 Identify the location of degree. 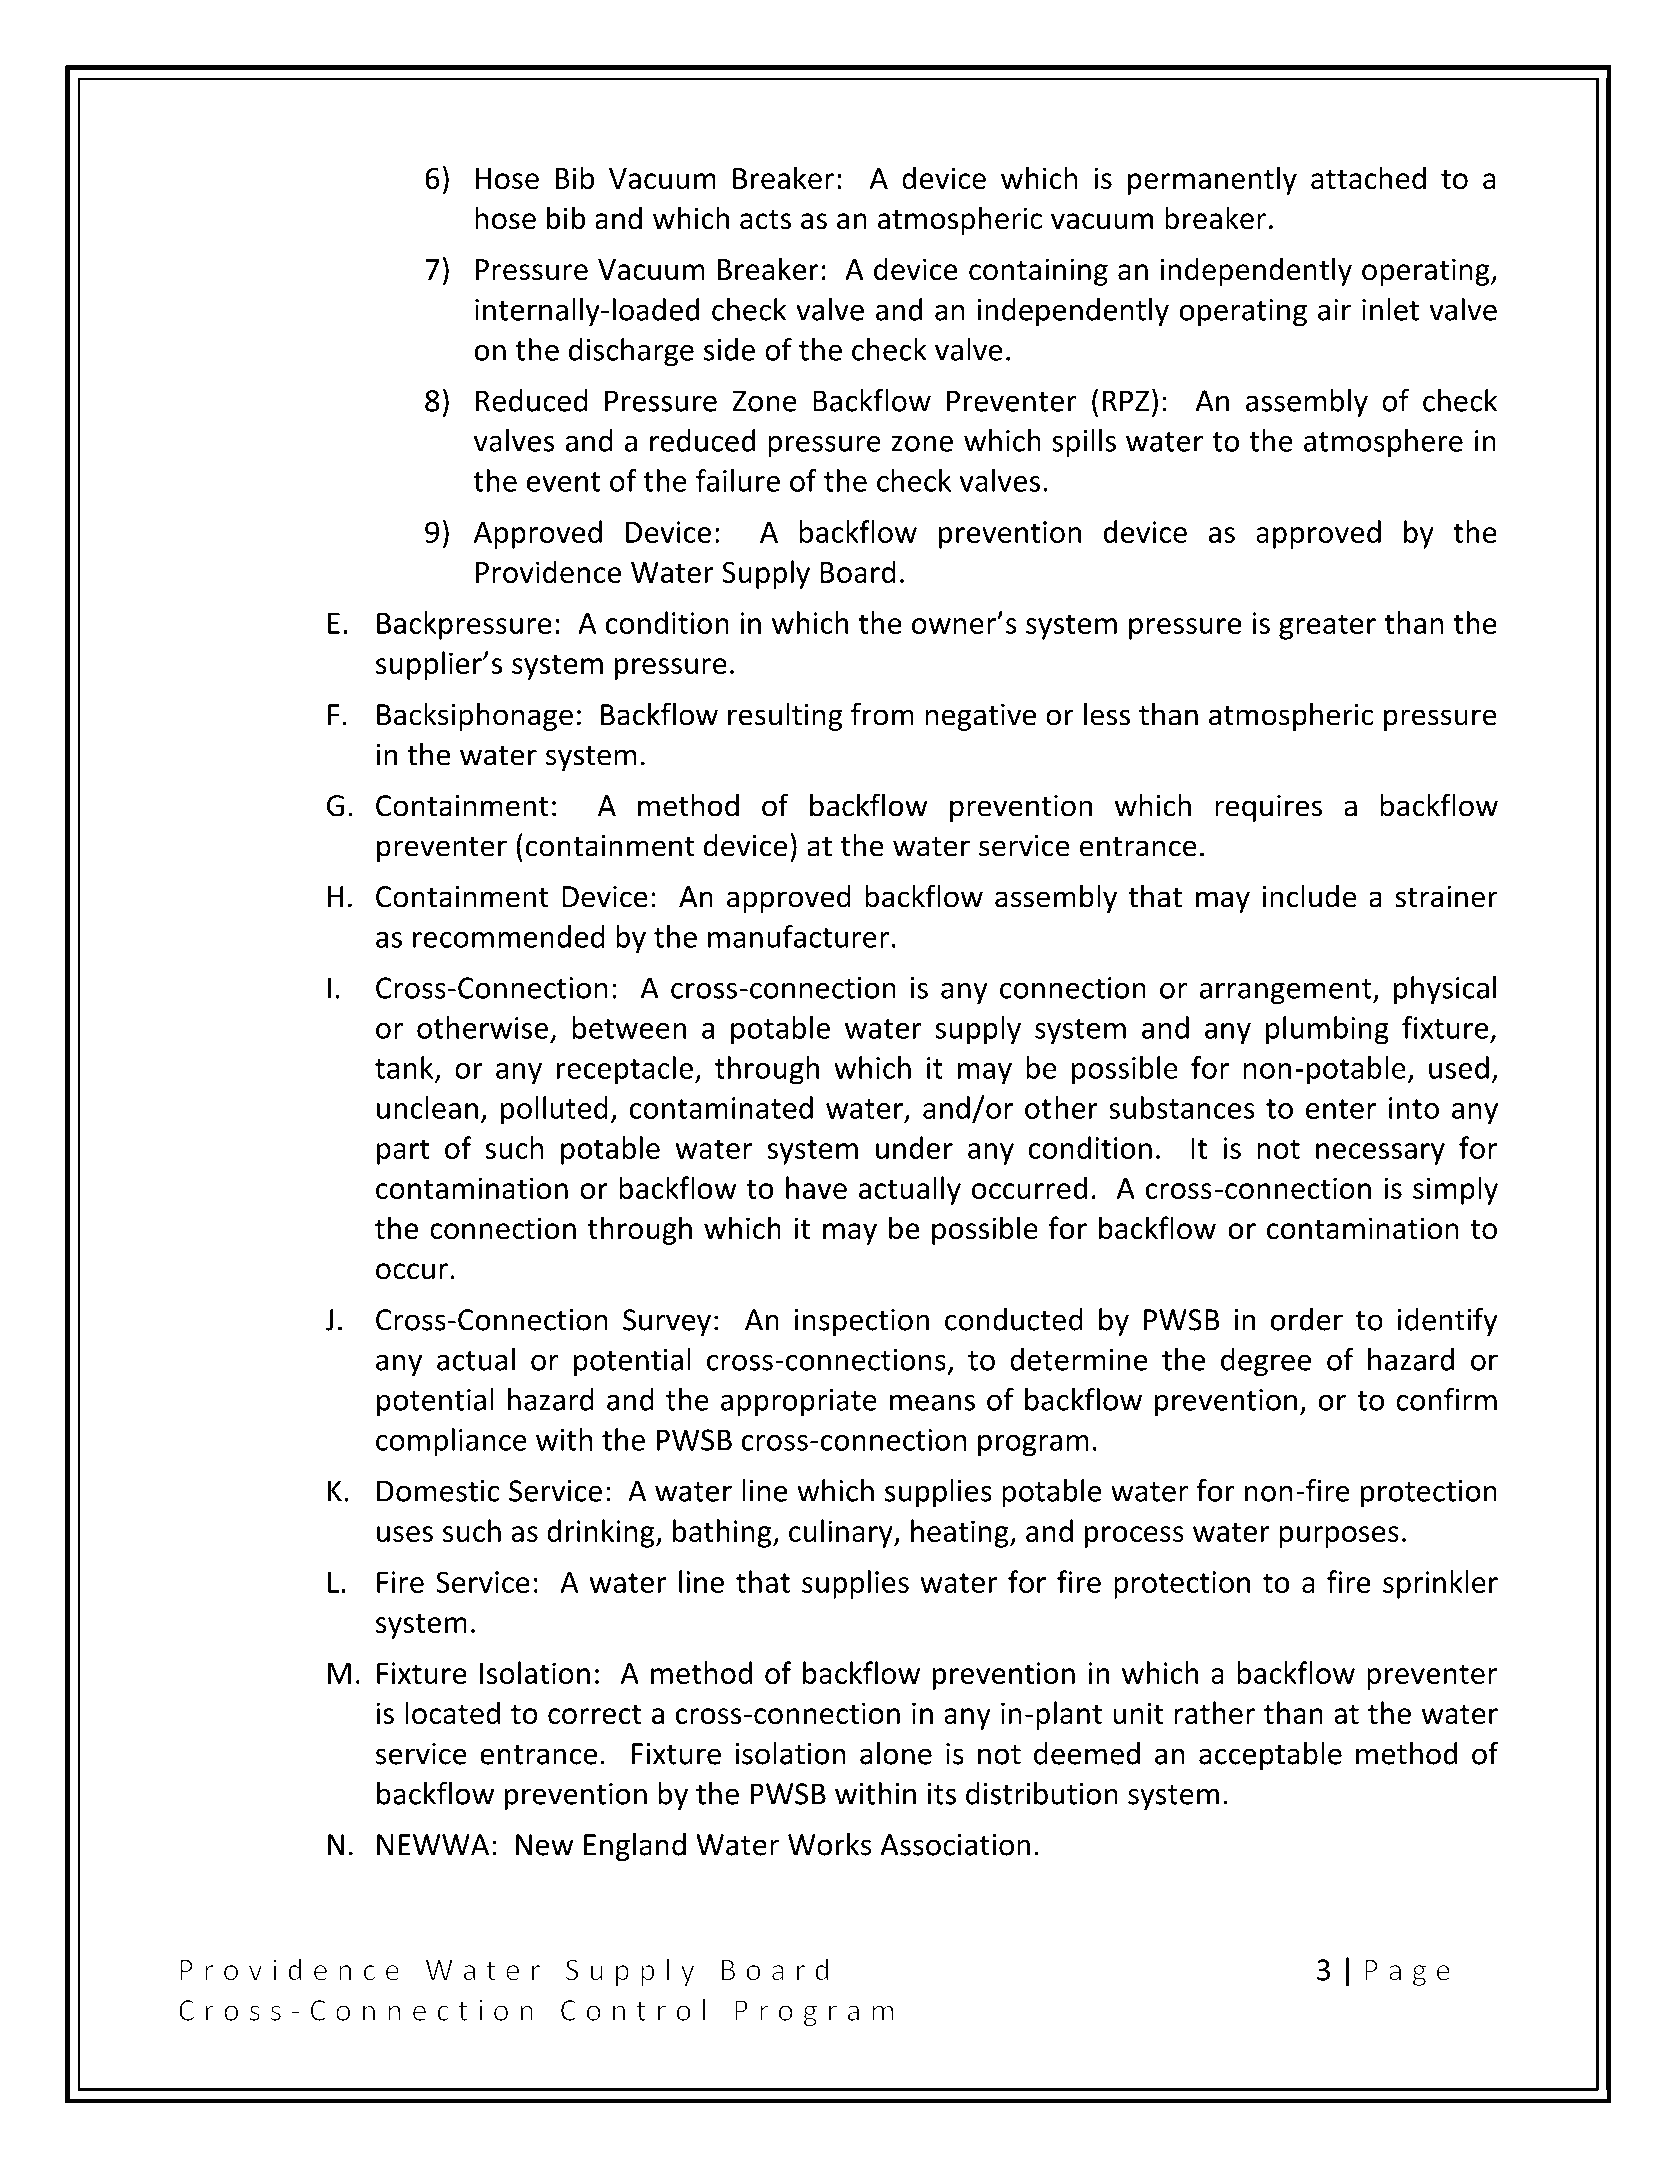
(1266, 1362).
